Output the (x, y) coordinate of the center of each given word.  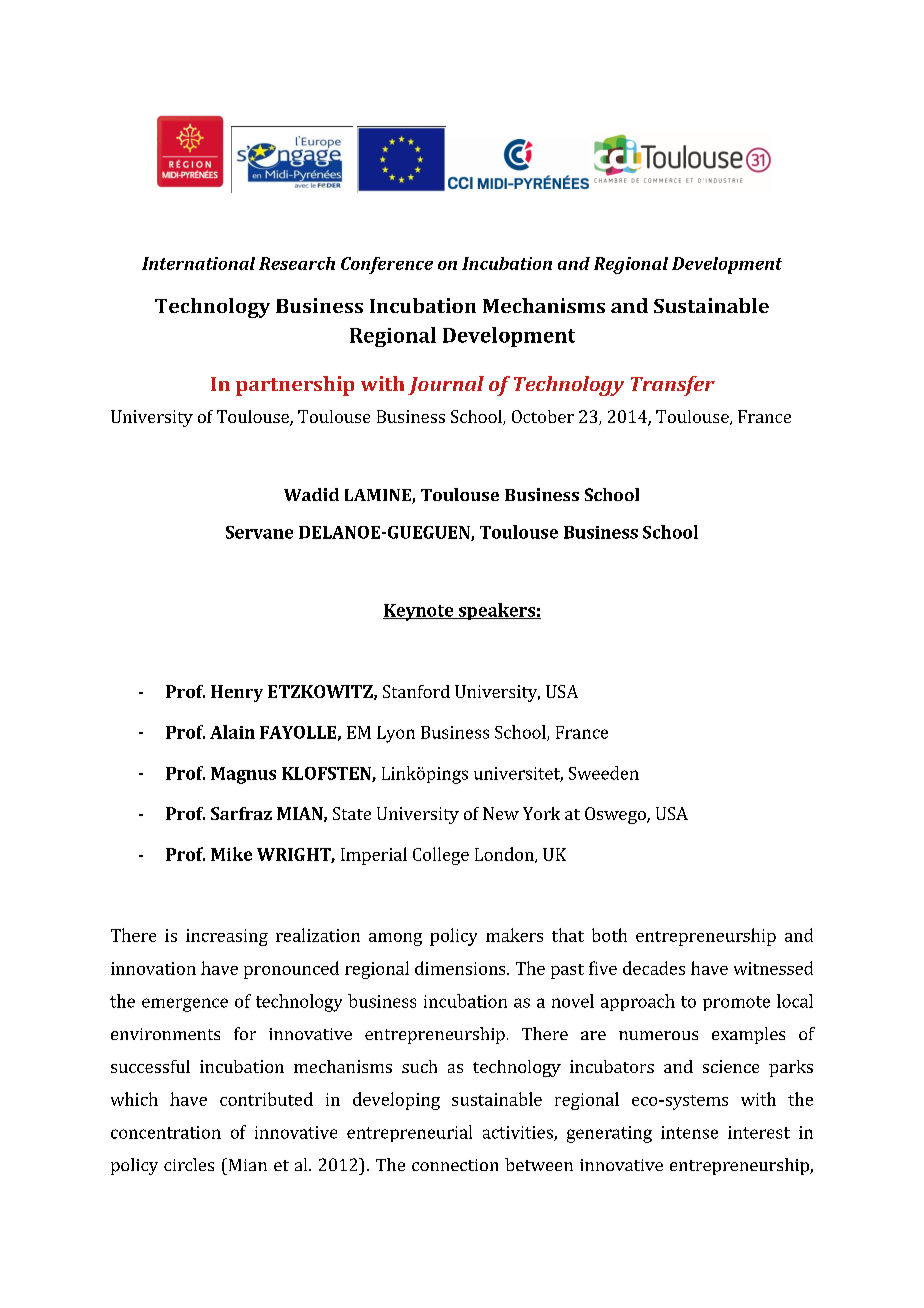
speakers (496, 611)
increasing (227, 937)
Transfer (673, 386)
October (543, 416)
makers (514, 935)
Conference (387, 265)
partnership (295, 386)
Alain (232, 732)
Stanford (416, 691)
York (541, 813)
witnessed (773, 968)
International (198, 263)
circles (189, 1164)
